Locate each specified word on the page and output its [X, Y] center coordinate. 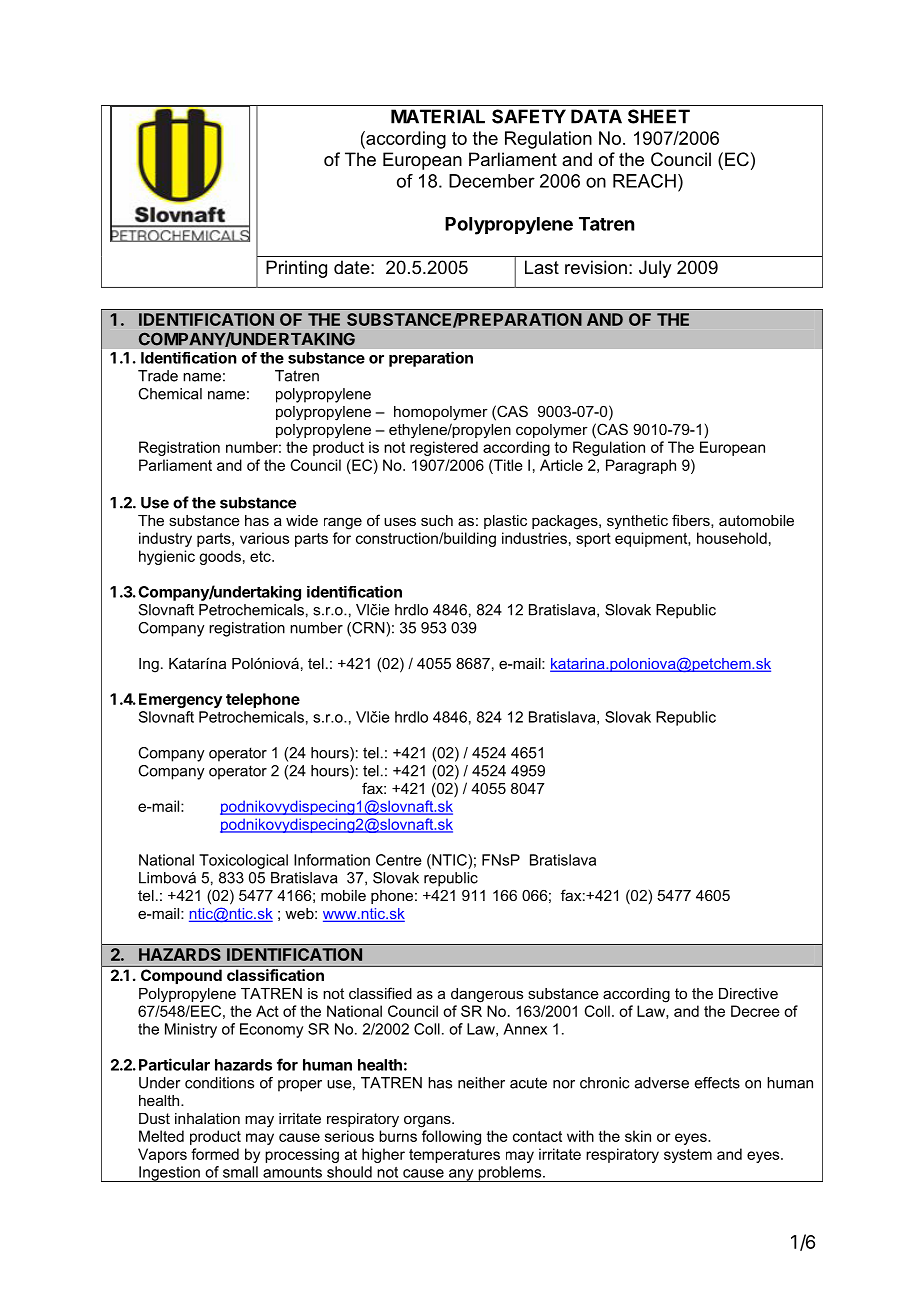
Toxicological [243, 861]
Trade [158, 376]
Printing [296, 269]
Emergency [180, 700]
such [437, 520]
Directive [748, 993]
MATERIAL [438, 116]
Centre [399, 860]
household [732, 538]
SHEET [659, 116]
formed [215, 1154]
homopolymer [441, 413]
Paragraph [641, 466]
